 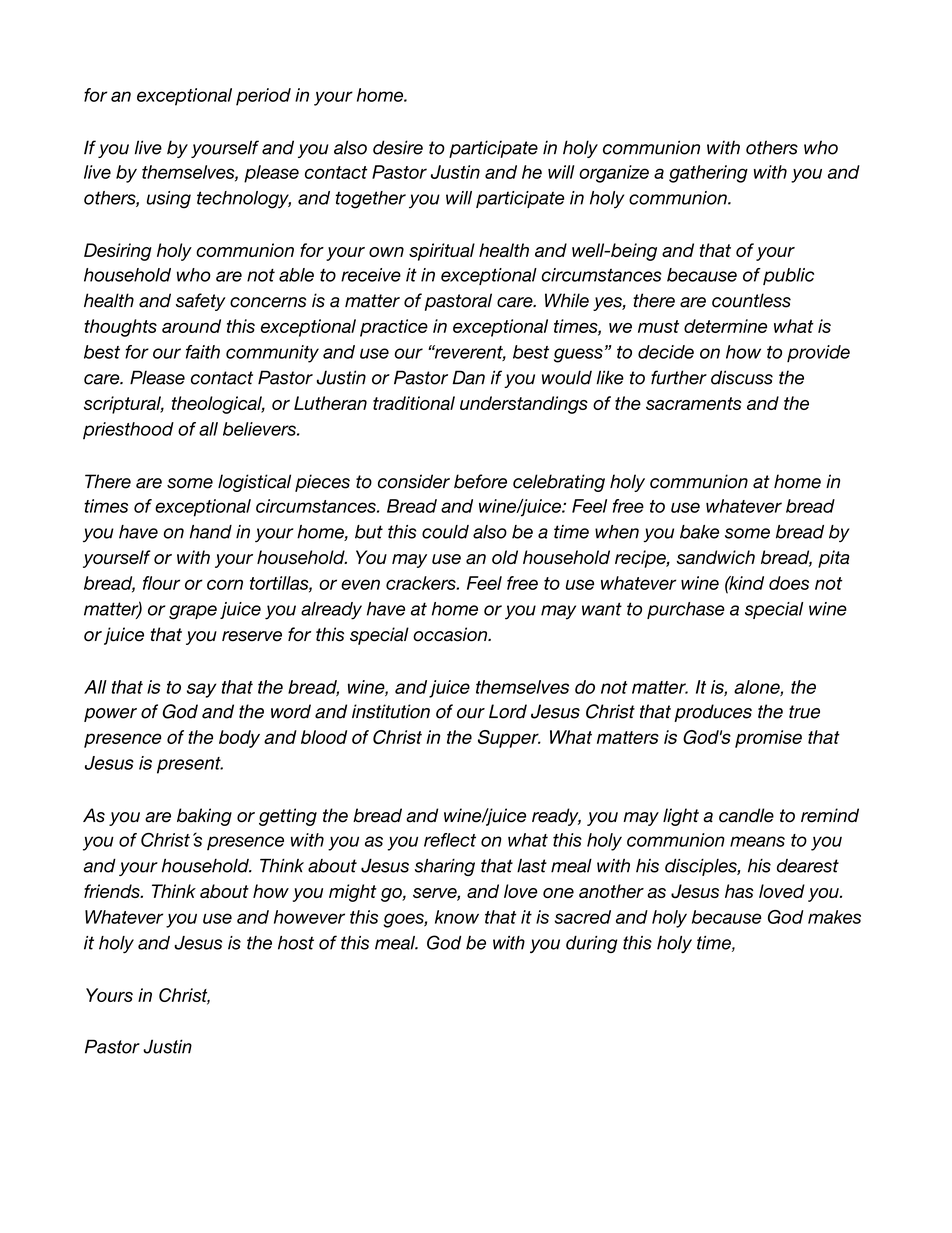 I want to click on know, so click(x=457, y=917).
